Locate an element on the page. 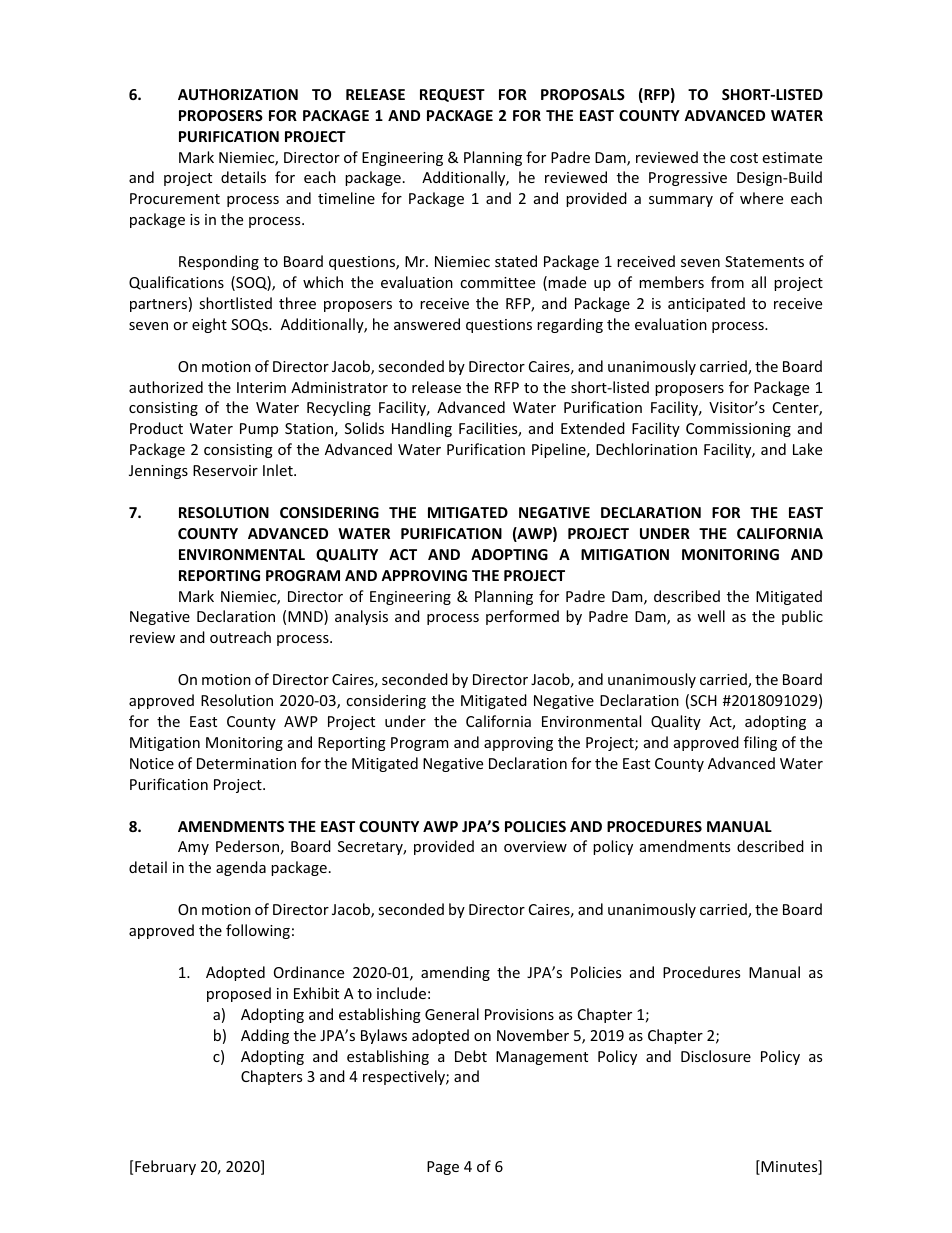  AUTHORIZATION is located at coordinates (238, 94).
